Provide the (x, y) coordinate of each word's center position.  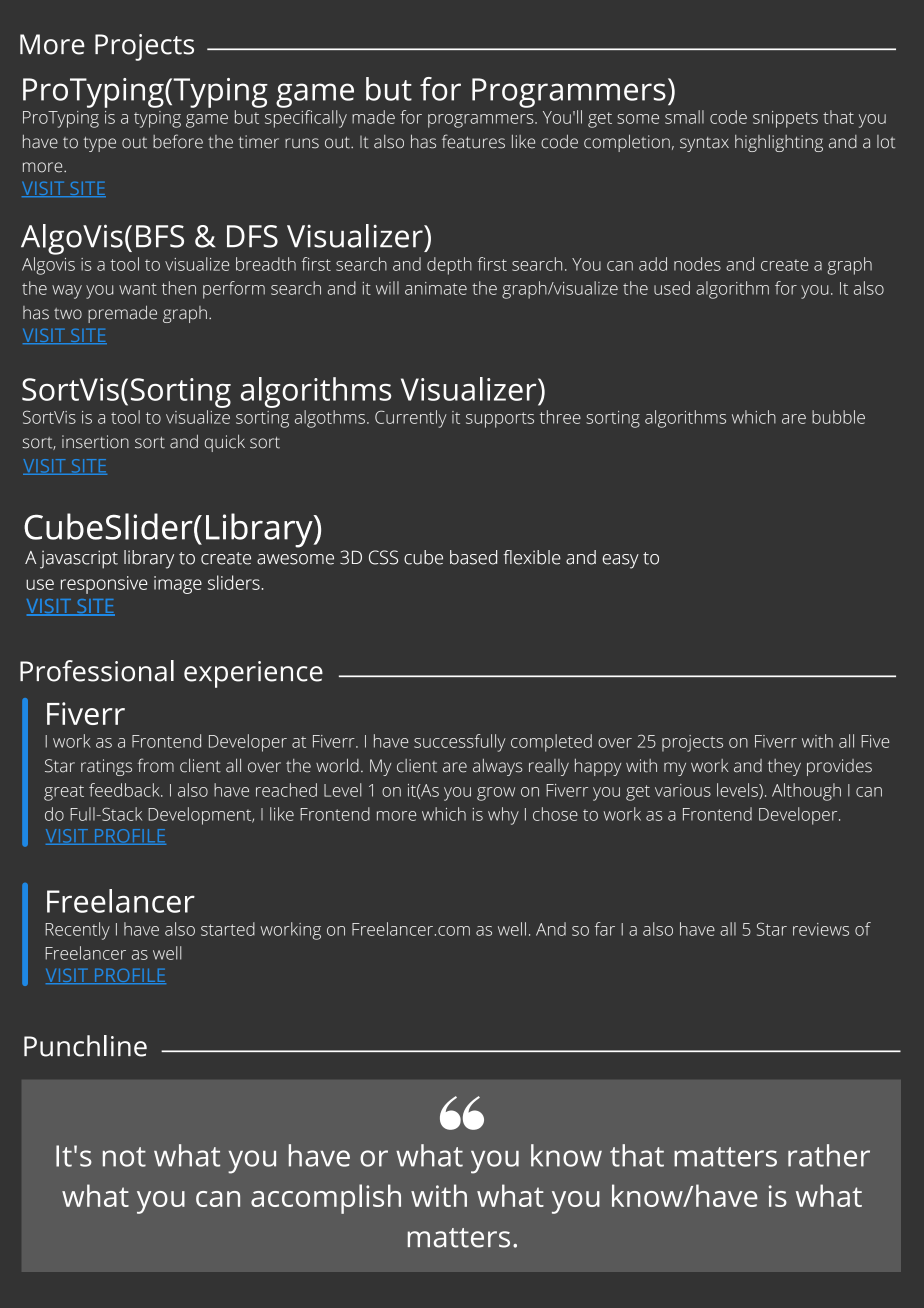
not (124, 1157)
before (178, 141)
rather (829, 1155)
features (473, 141)
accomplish (326, 1199)
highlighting (779, 143)
